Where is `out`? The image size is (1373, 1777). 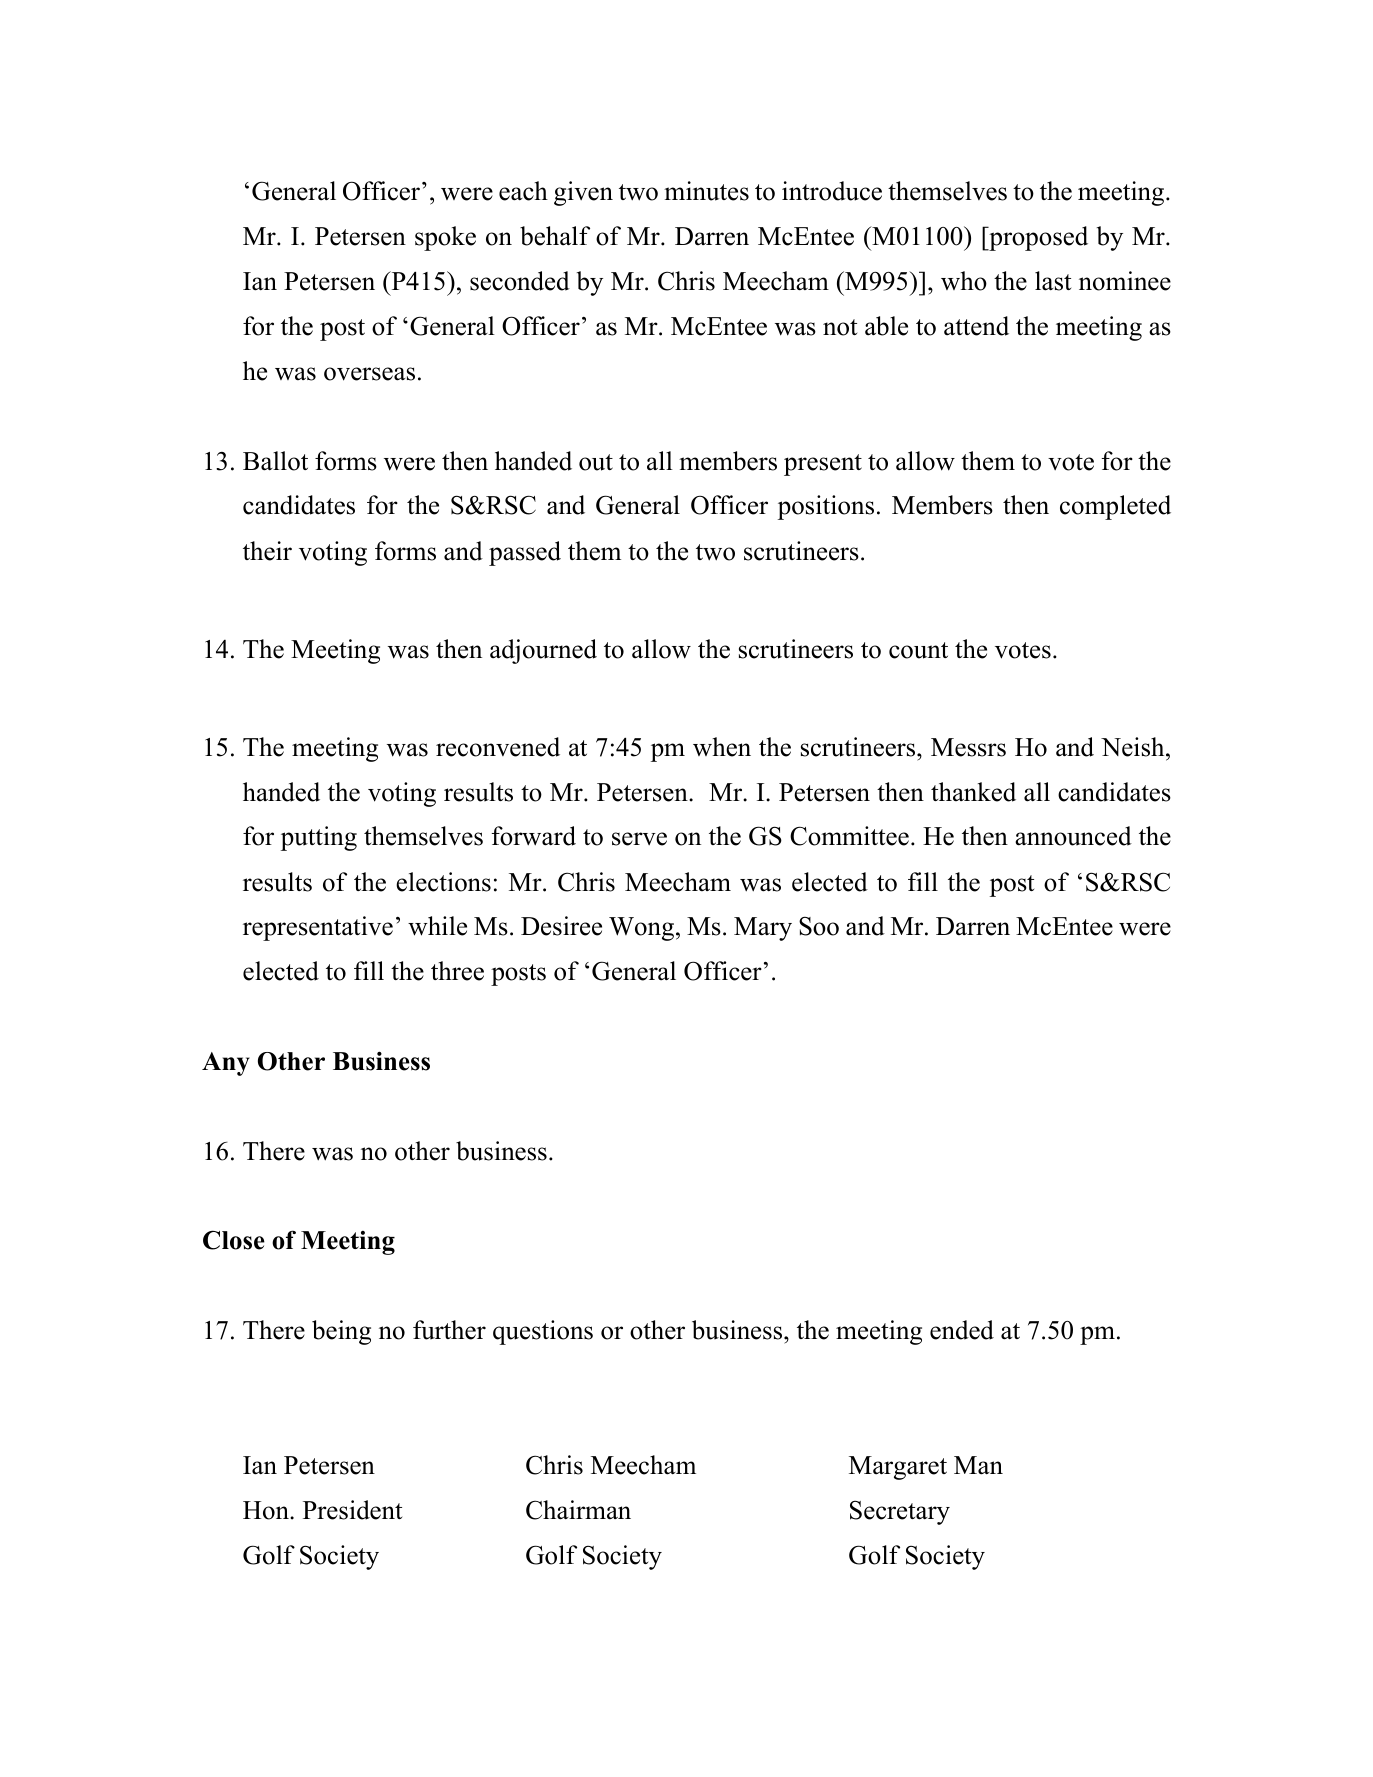
out is located at coordinates (596, 462).
